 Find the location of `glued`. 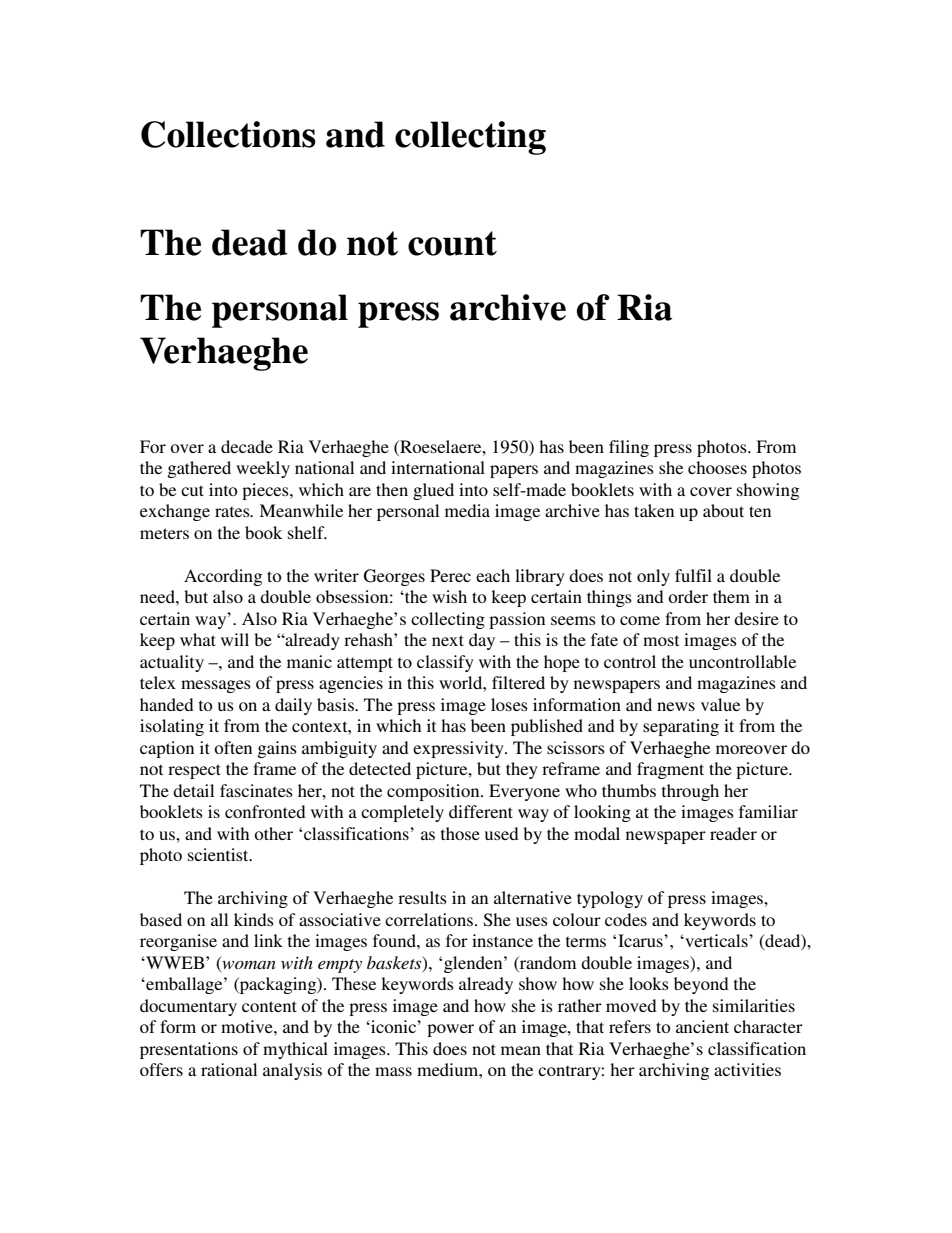

glued is located at coordinates (433, 491).
